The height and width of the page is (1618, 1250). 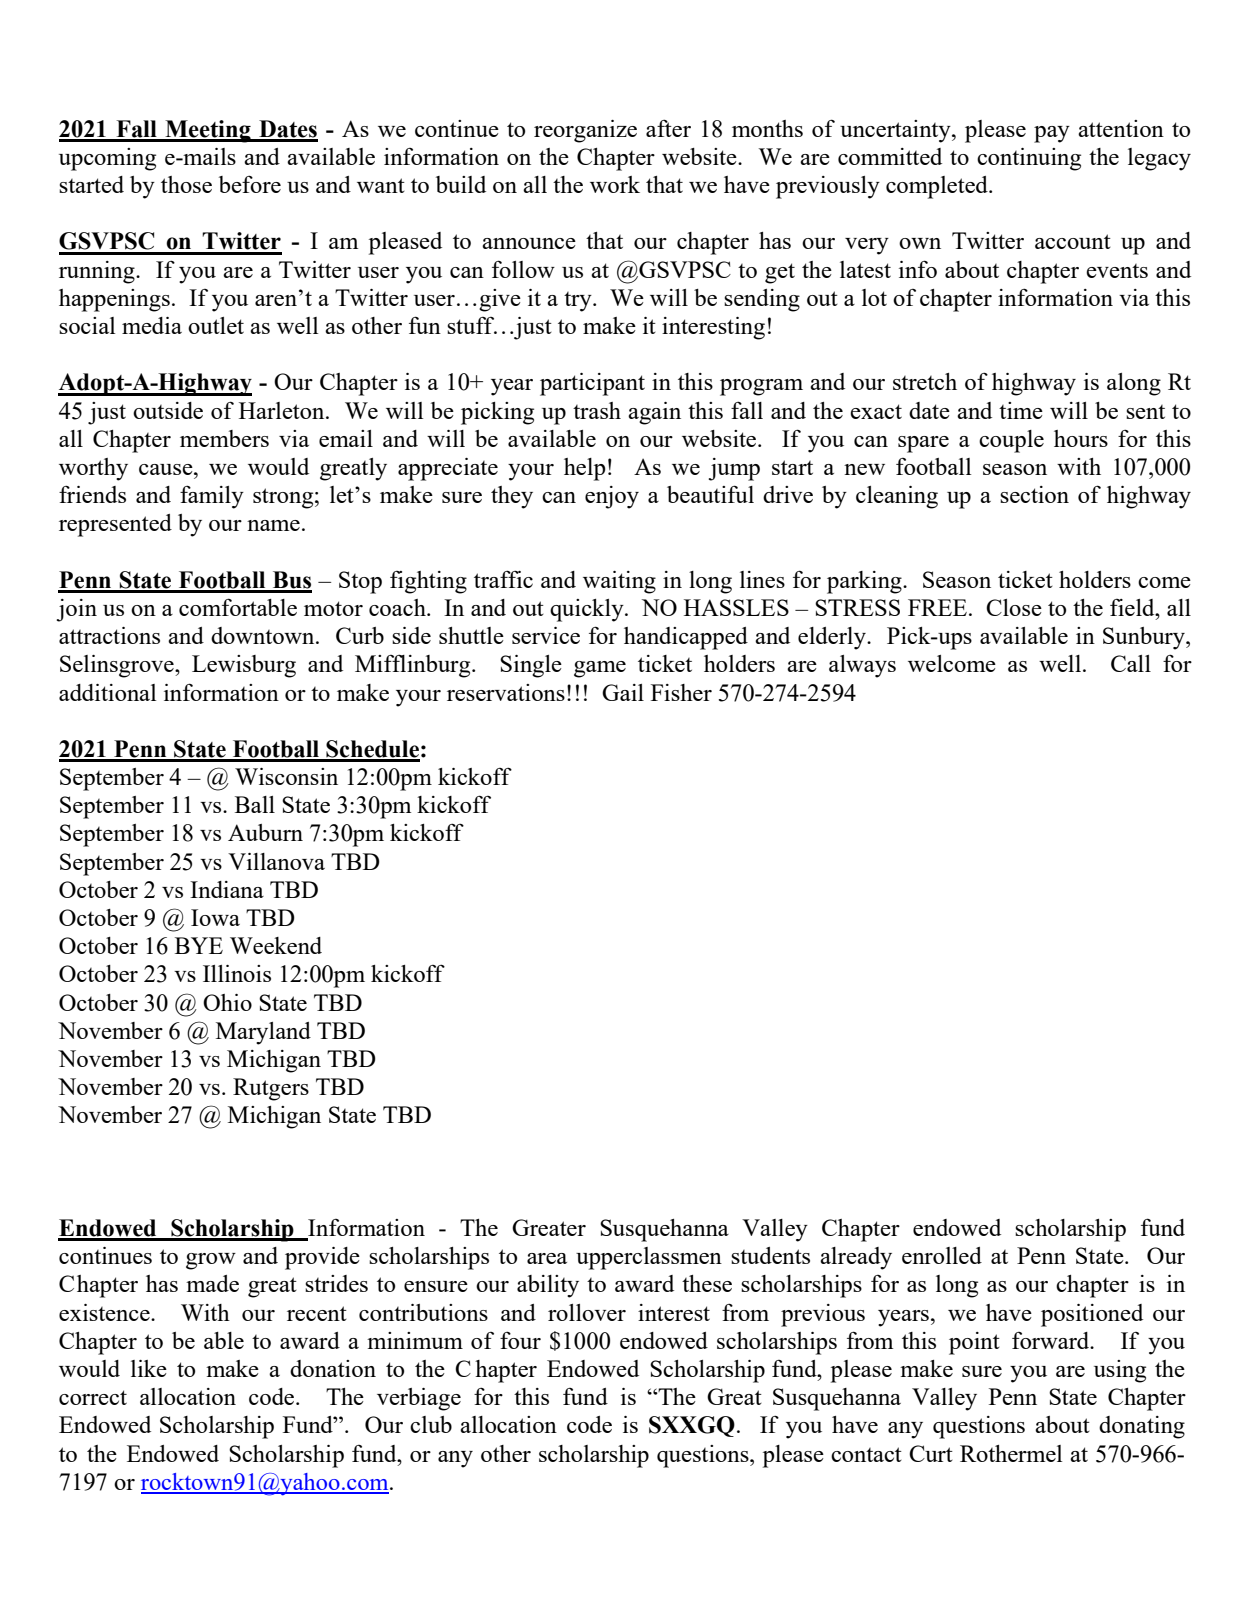 What do you see at coordinates (186, 184) in the page?
I see `those` at bounding box center [186, 184].
